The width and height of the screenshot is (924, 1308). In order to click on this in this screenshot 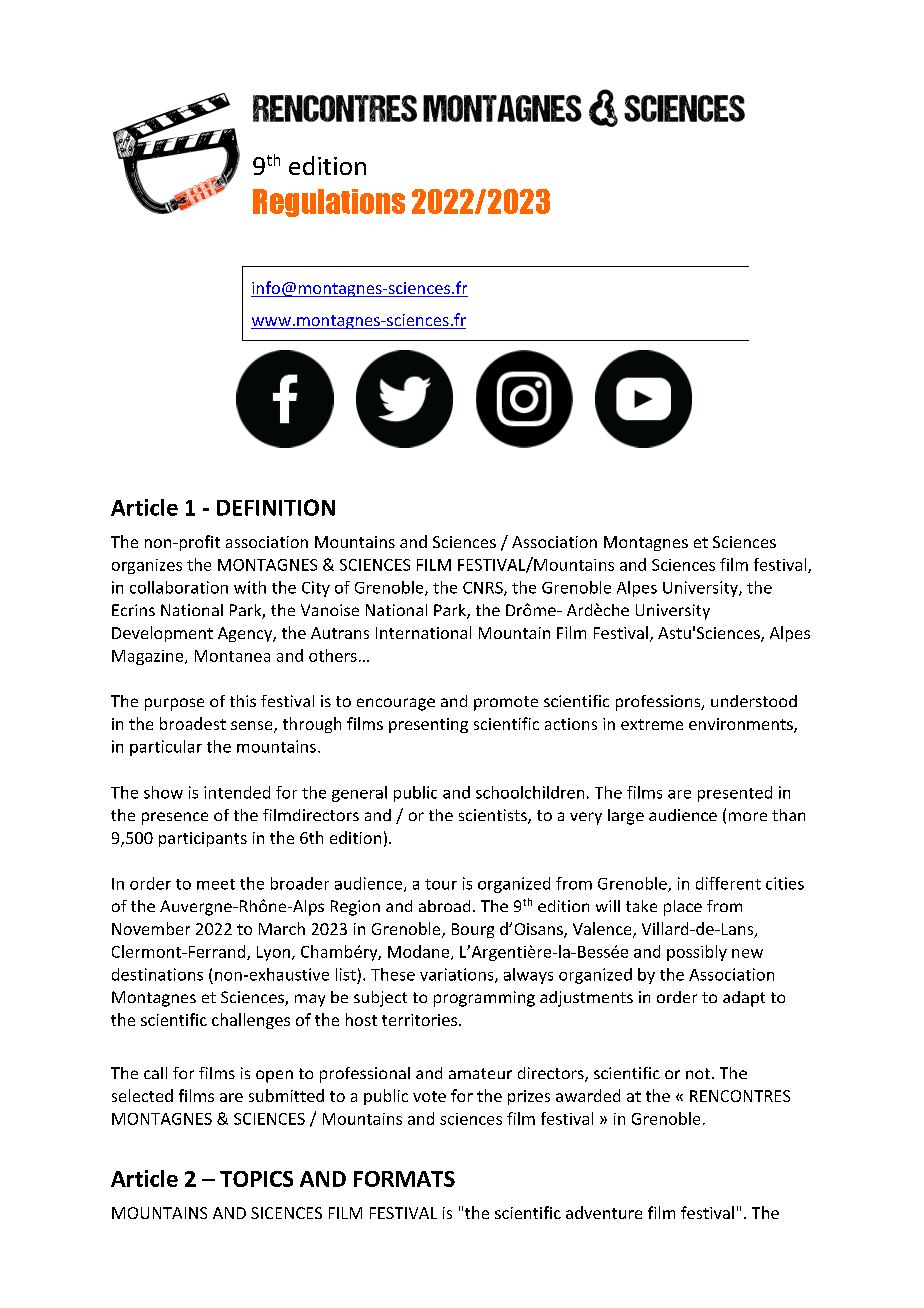, I will do `click(243, 701)`.
